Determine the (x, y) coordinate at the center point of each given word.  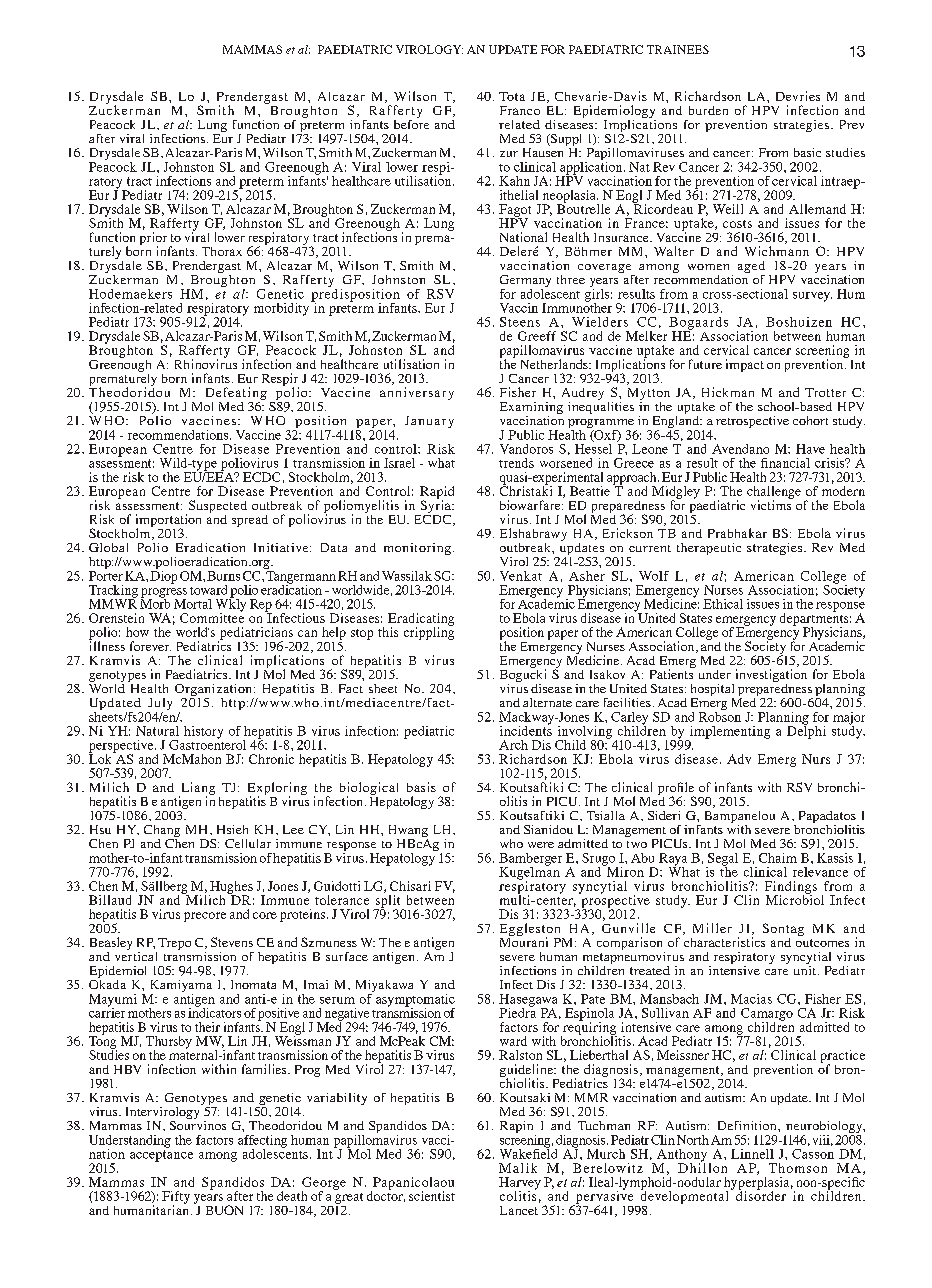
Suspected (216, 507)
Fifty (176, 1198)
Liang (197, 789)
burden (708, 110)
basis (421, 787)
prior (153, 240)
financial (785, 463)
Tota (512, 96)
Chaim (778, 858)
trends (516, 463)
